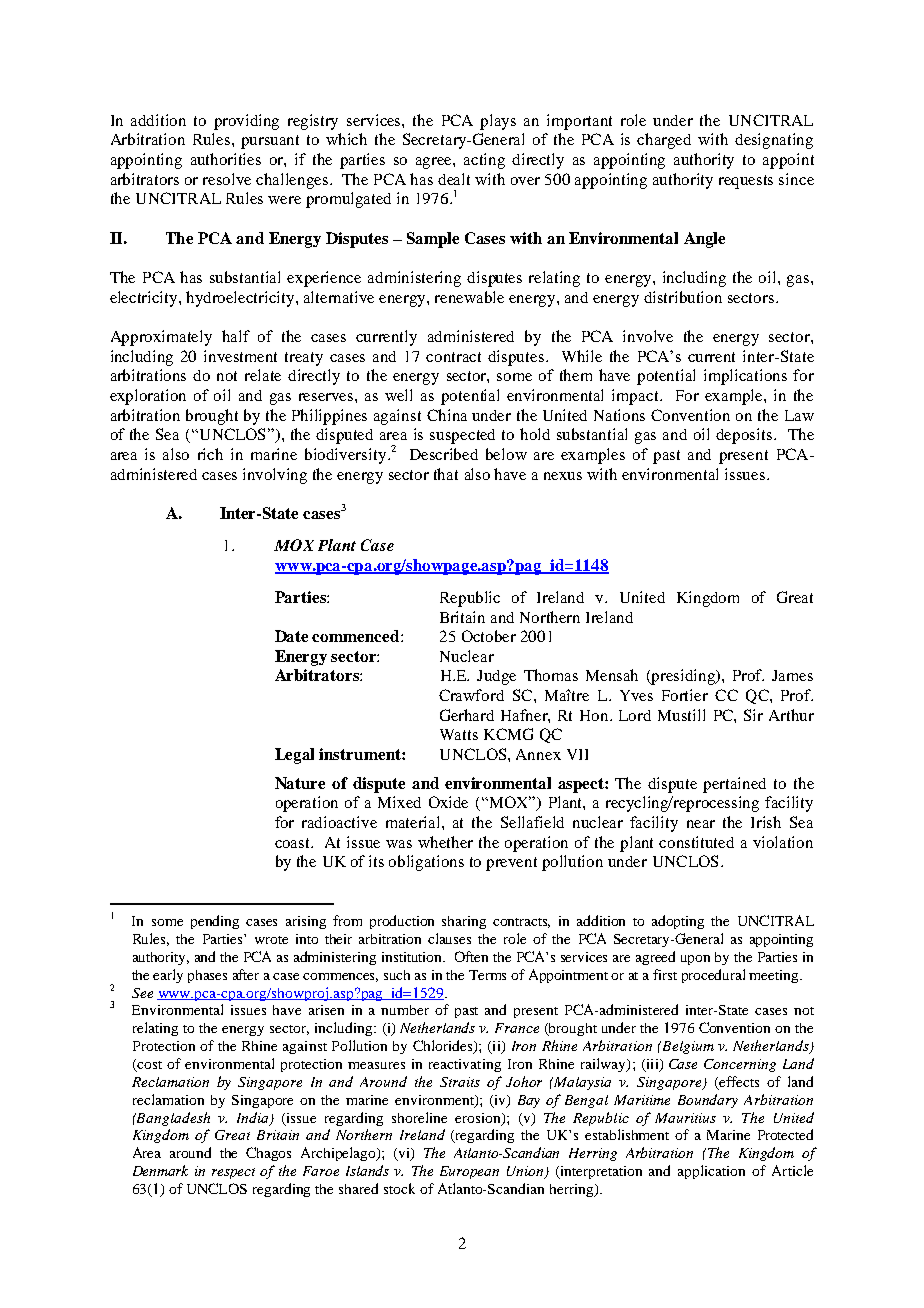  Describe the element at coordinates (745, 377) in the document. I see `implications` at that location.
